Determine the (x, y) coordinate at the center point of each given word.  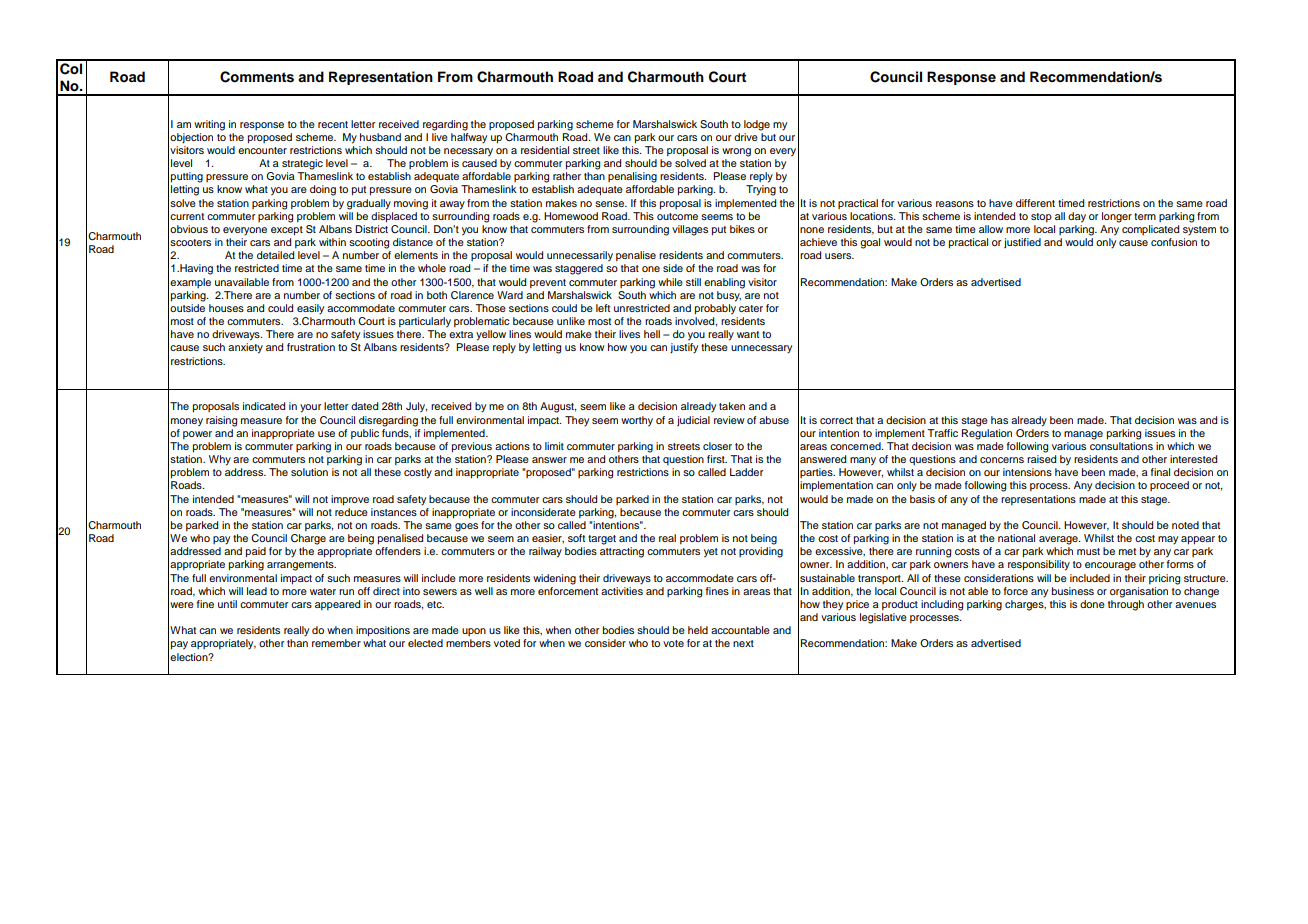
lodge (757, 125)
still (693, 282)
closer (717, 446)
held (698, 630)
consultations (1121, 446)
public (365, 434)
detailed (275, 255)
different (1035, 203)
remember (336, 643)
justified (1022, 243)
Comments (257, 77)
